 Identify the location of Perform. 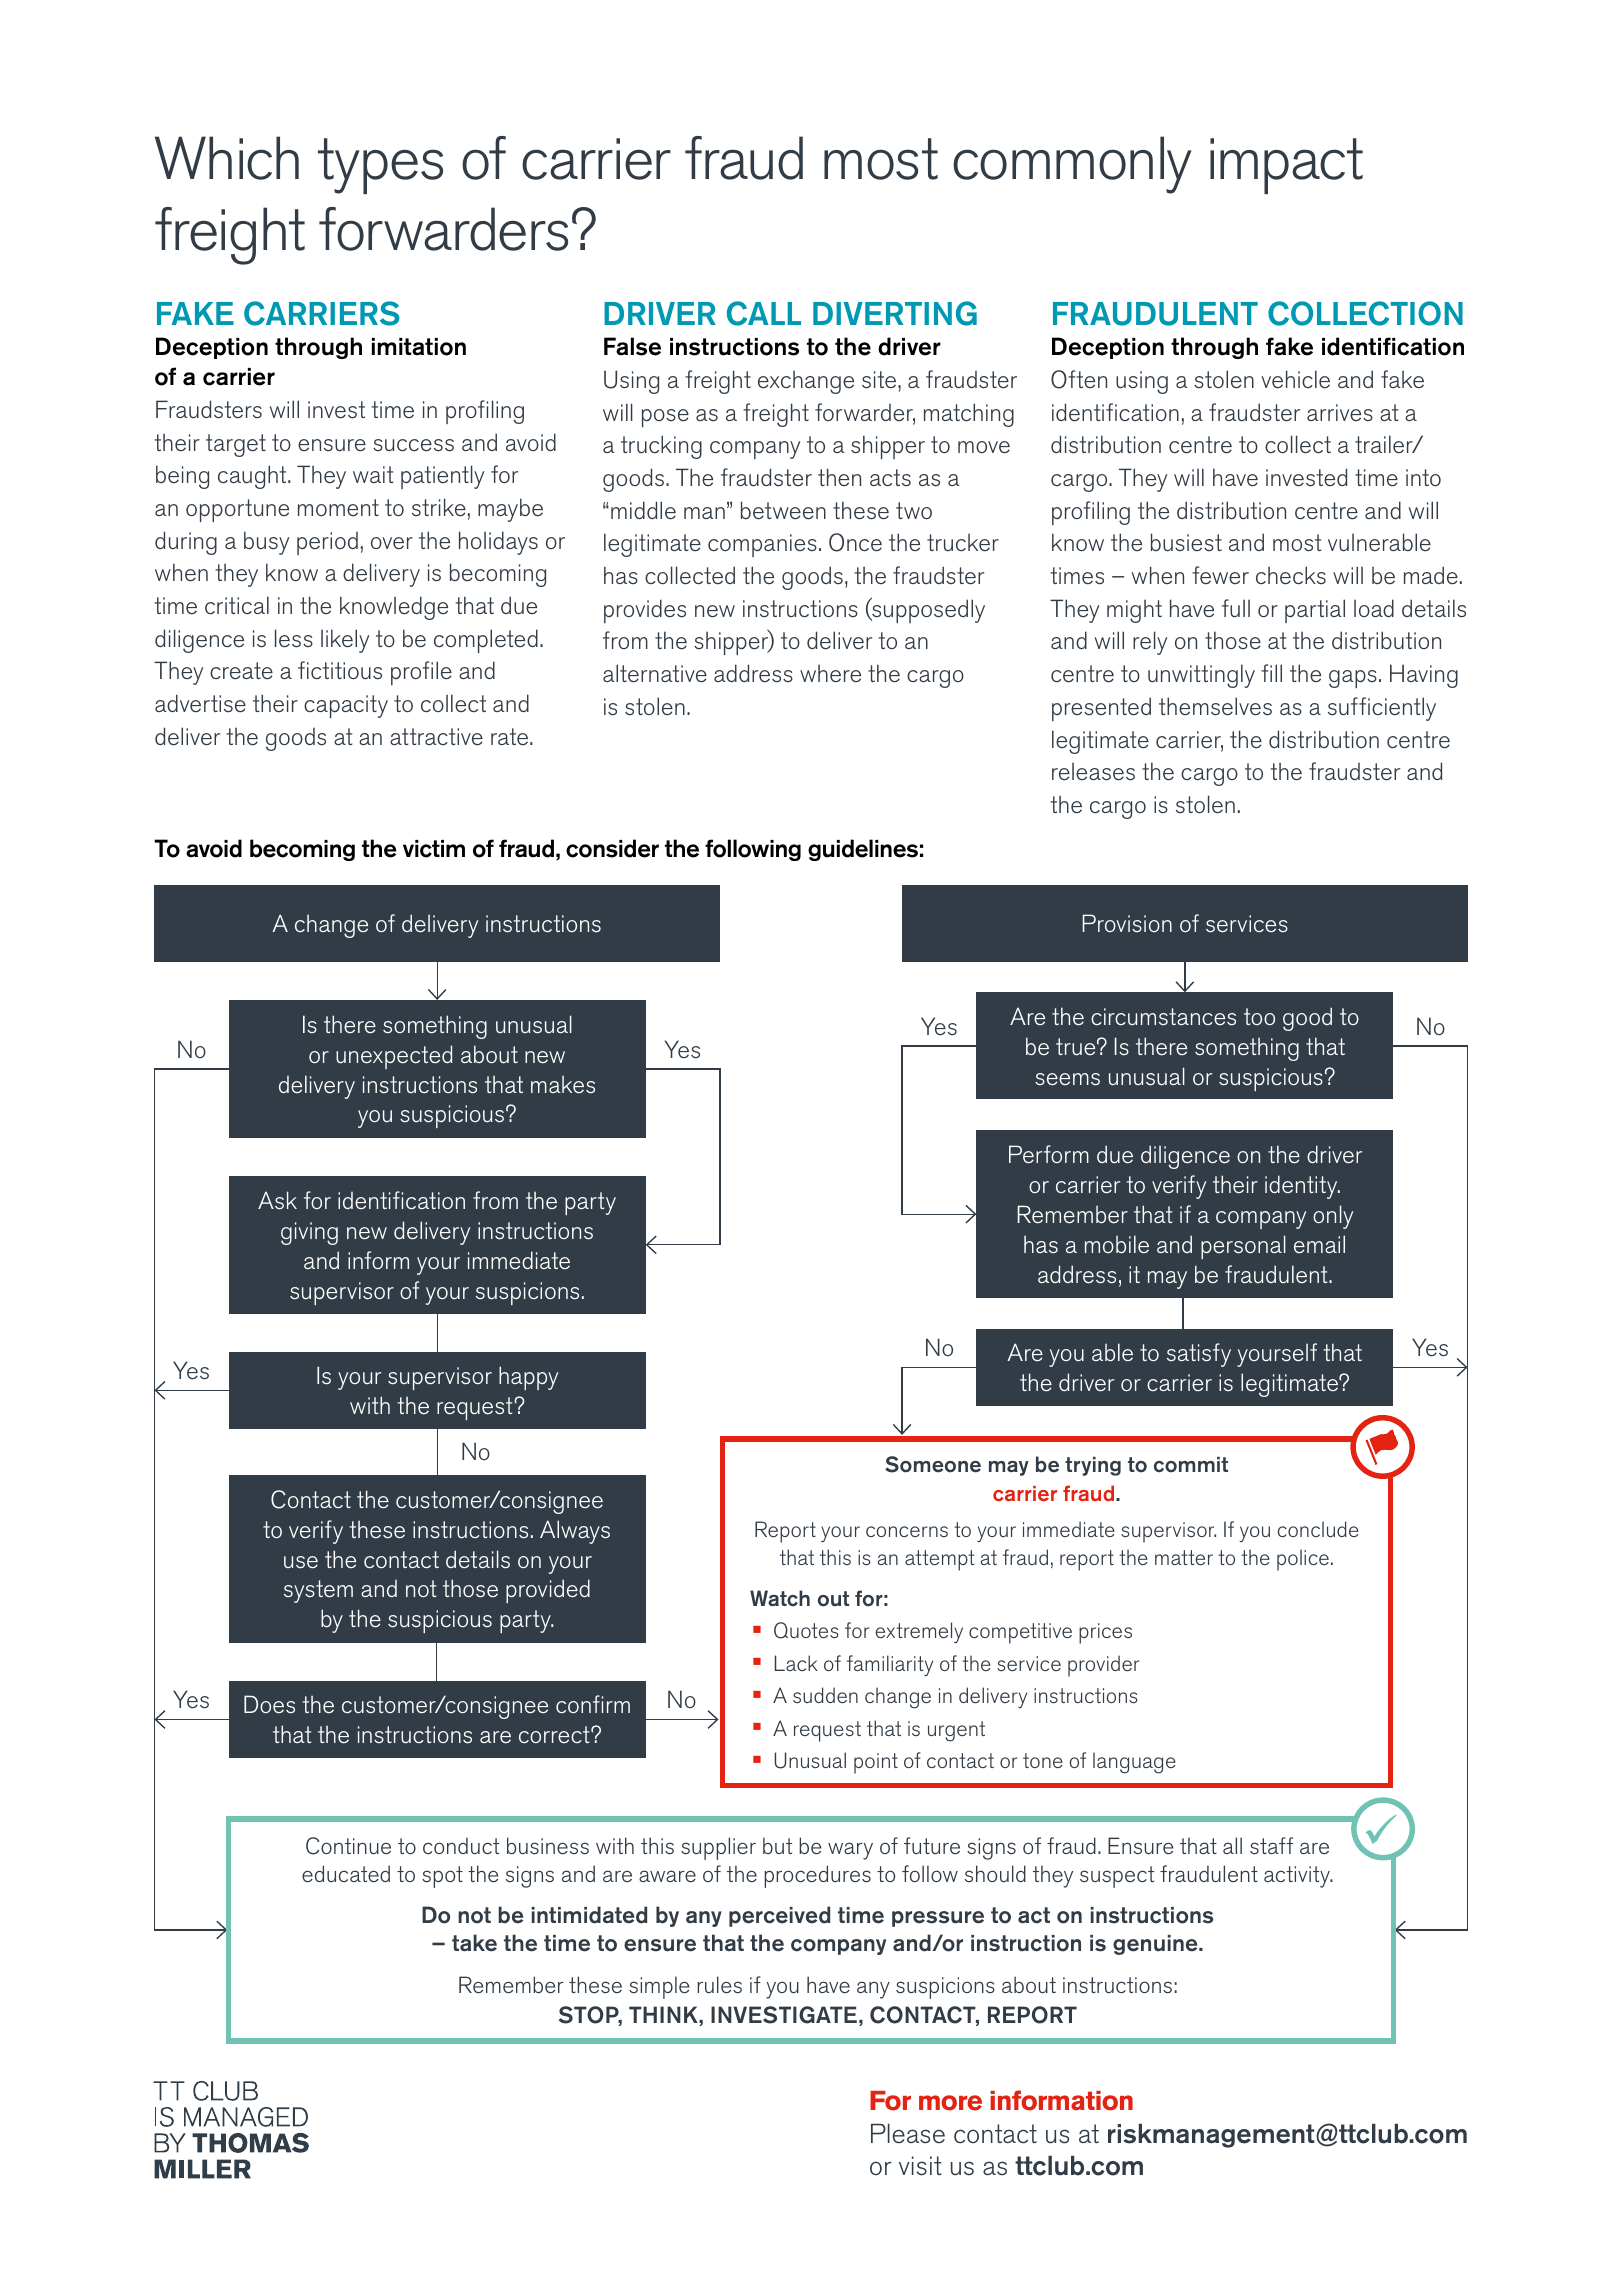
(1049, 1154).
